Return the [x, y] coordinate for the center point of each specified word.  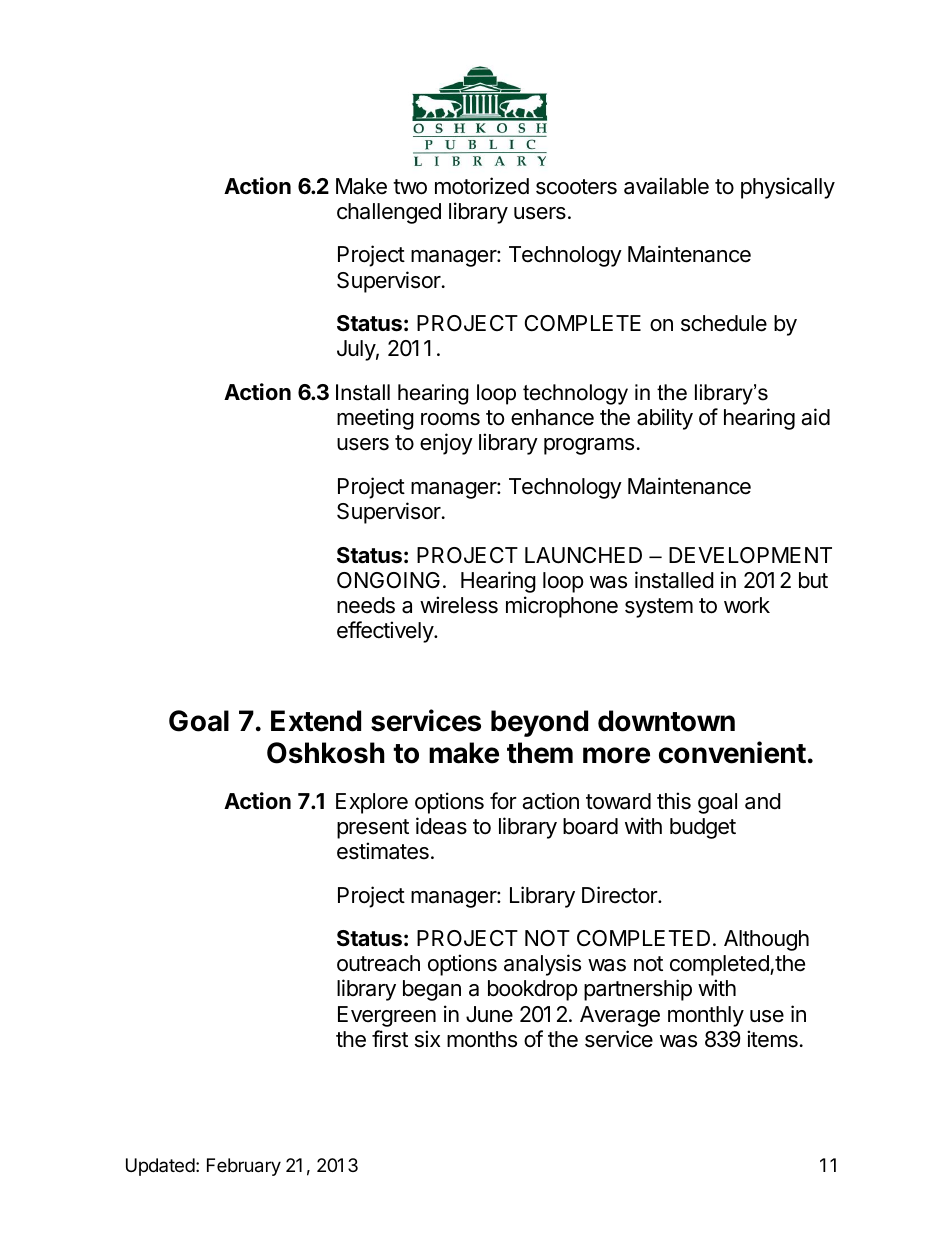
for [503, 800]
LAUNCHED [583, 555]
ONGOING [388, 580]
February [244, 1167]
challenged [389, 213]
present [373, 829]
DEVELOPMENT [750, 555]
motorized [482, 186]
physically [788, 188]
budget [703, 828]
